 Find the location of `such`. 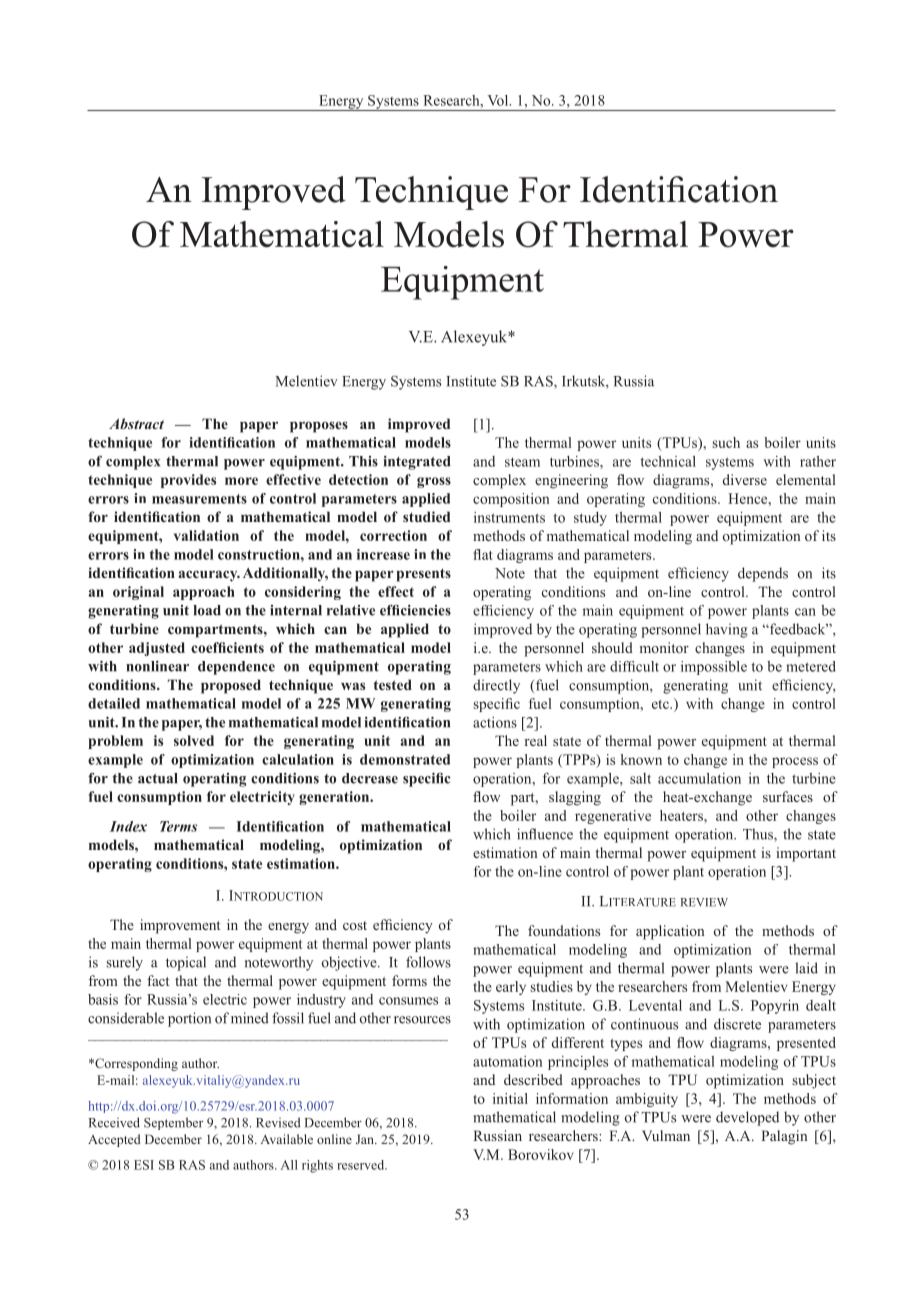

such is located at coordinates (726, 442).
